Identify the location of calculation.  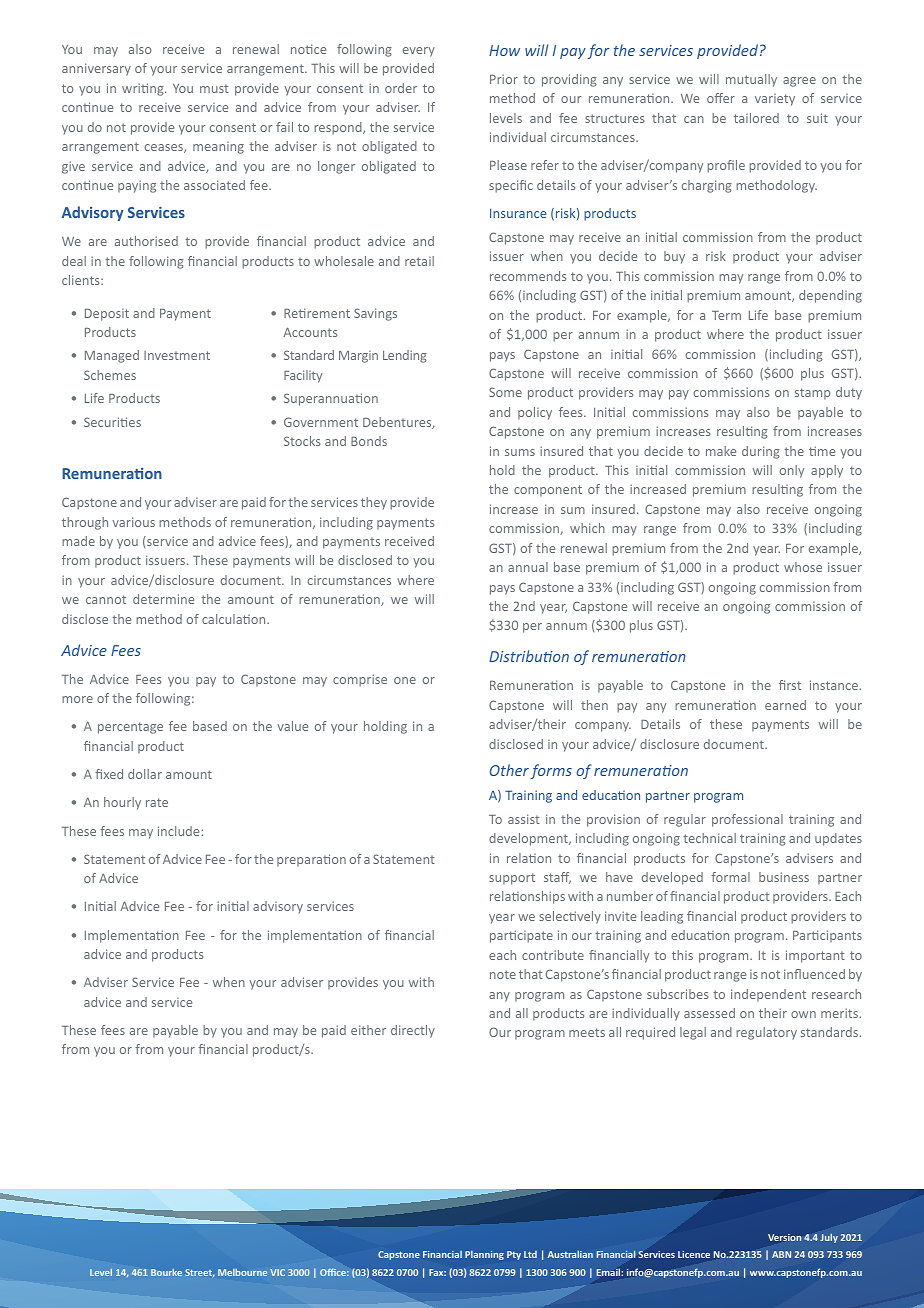
(235, 619).
